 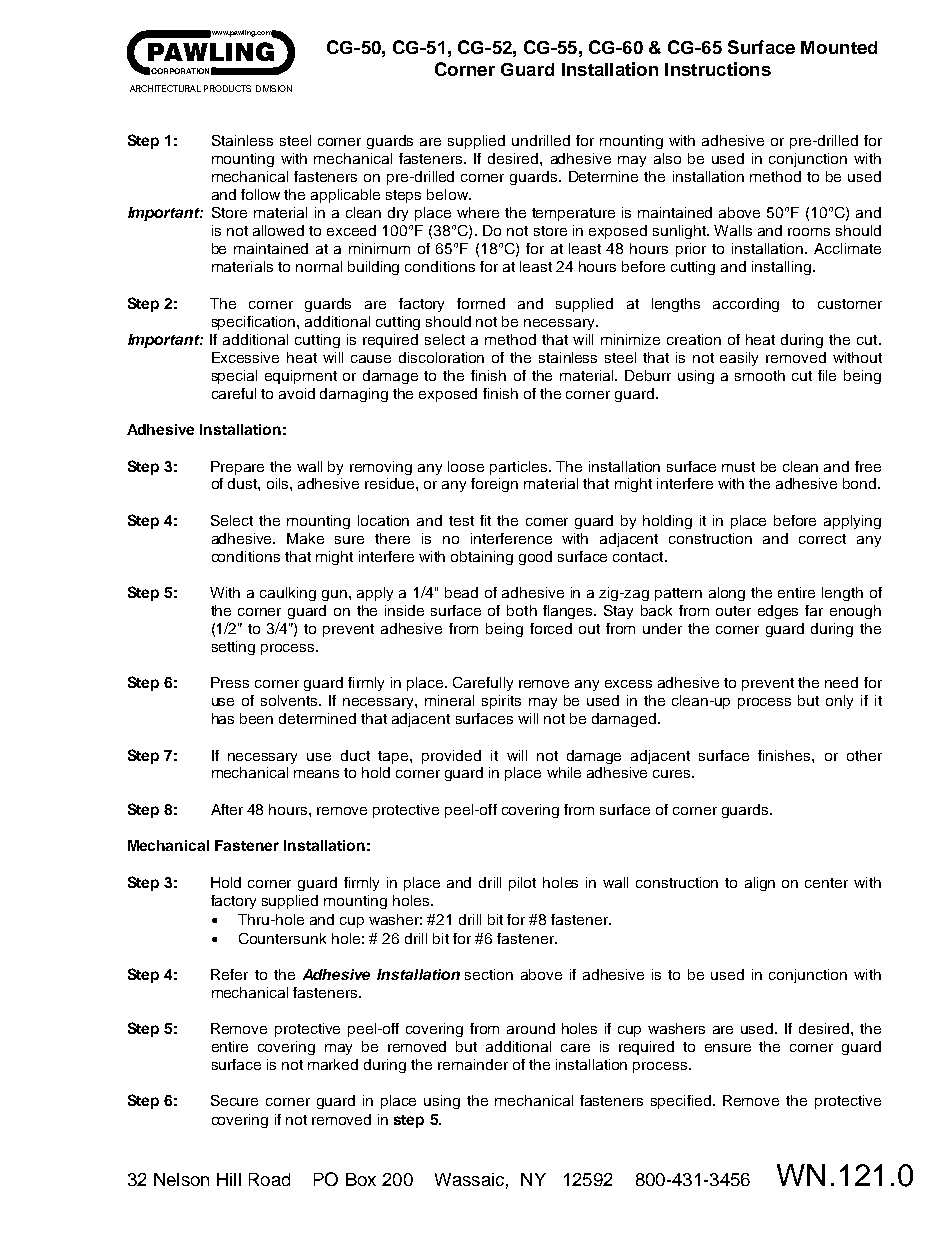 I want to click on After, so click(x=227, y=809).
